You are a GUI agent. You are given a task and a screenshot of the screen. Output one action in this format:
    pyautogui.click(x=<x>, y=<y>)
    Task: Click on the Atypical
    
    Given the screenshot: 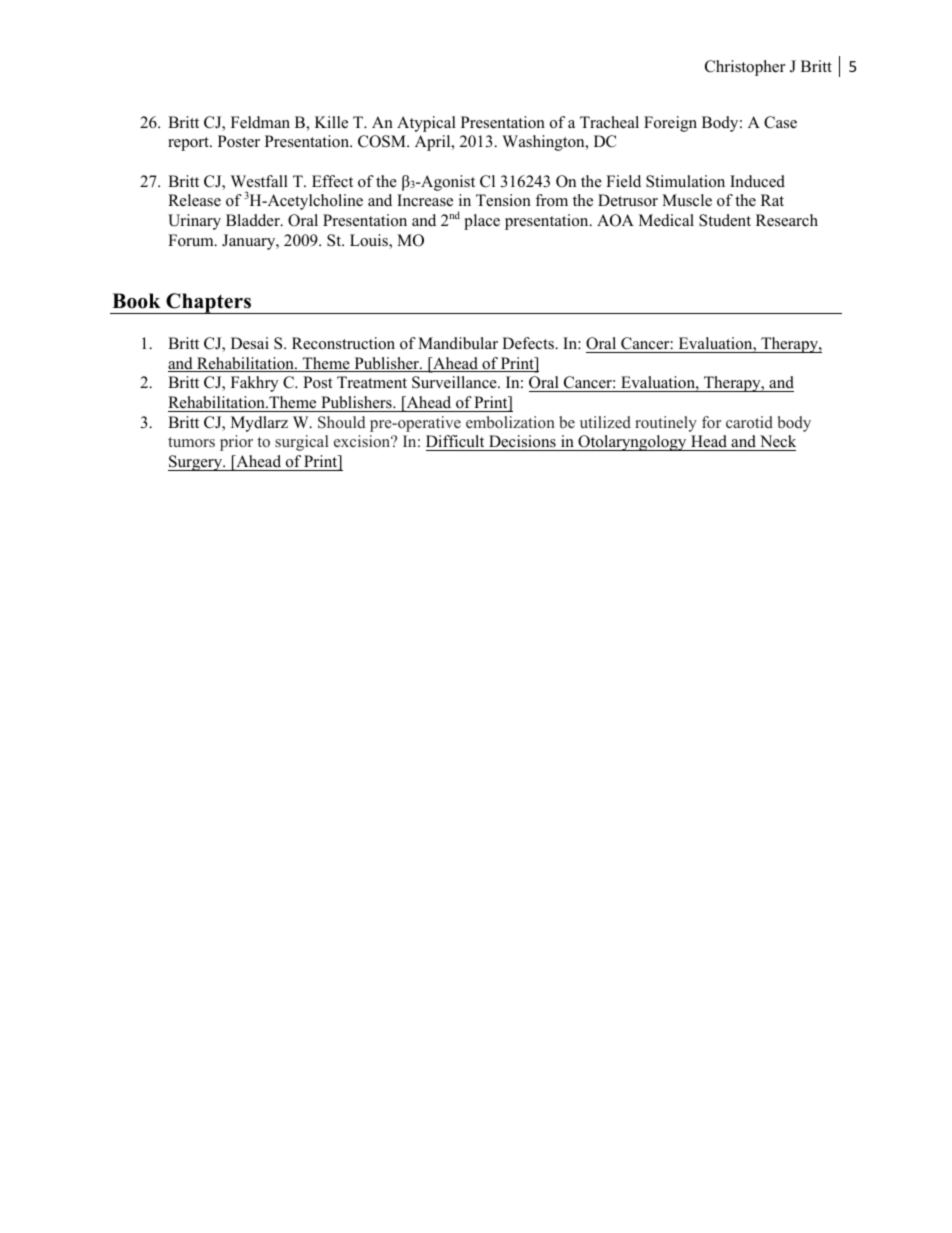 What is the action you would take?
    pyautogui.click(x=426, y=124)
